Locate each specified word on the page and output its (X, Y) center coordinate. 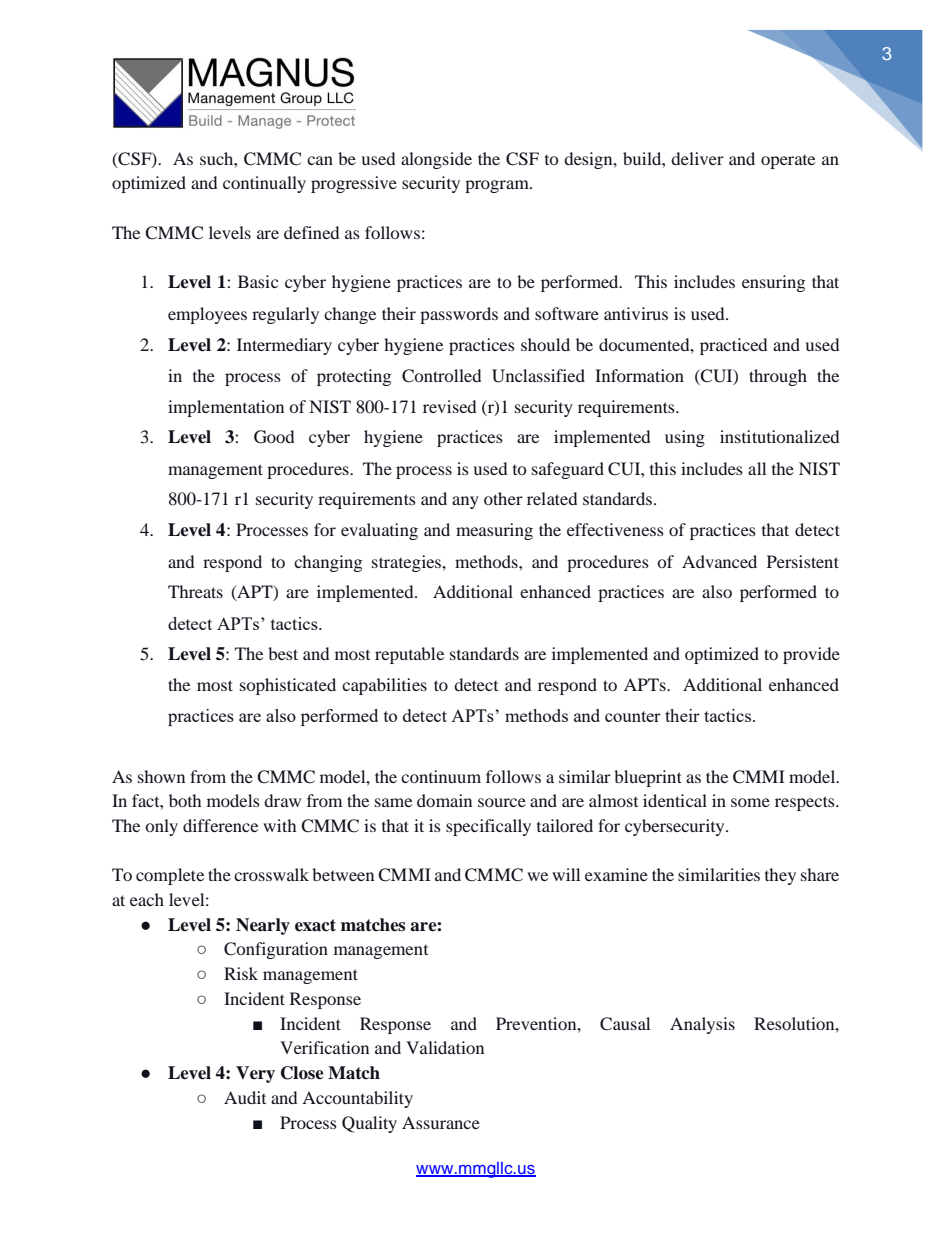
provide (811, 655)
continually (264, 184)
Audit (245, 1097)
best (283, 653)
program (498, 186)
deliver (697, 158)
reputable (409, 655)
